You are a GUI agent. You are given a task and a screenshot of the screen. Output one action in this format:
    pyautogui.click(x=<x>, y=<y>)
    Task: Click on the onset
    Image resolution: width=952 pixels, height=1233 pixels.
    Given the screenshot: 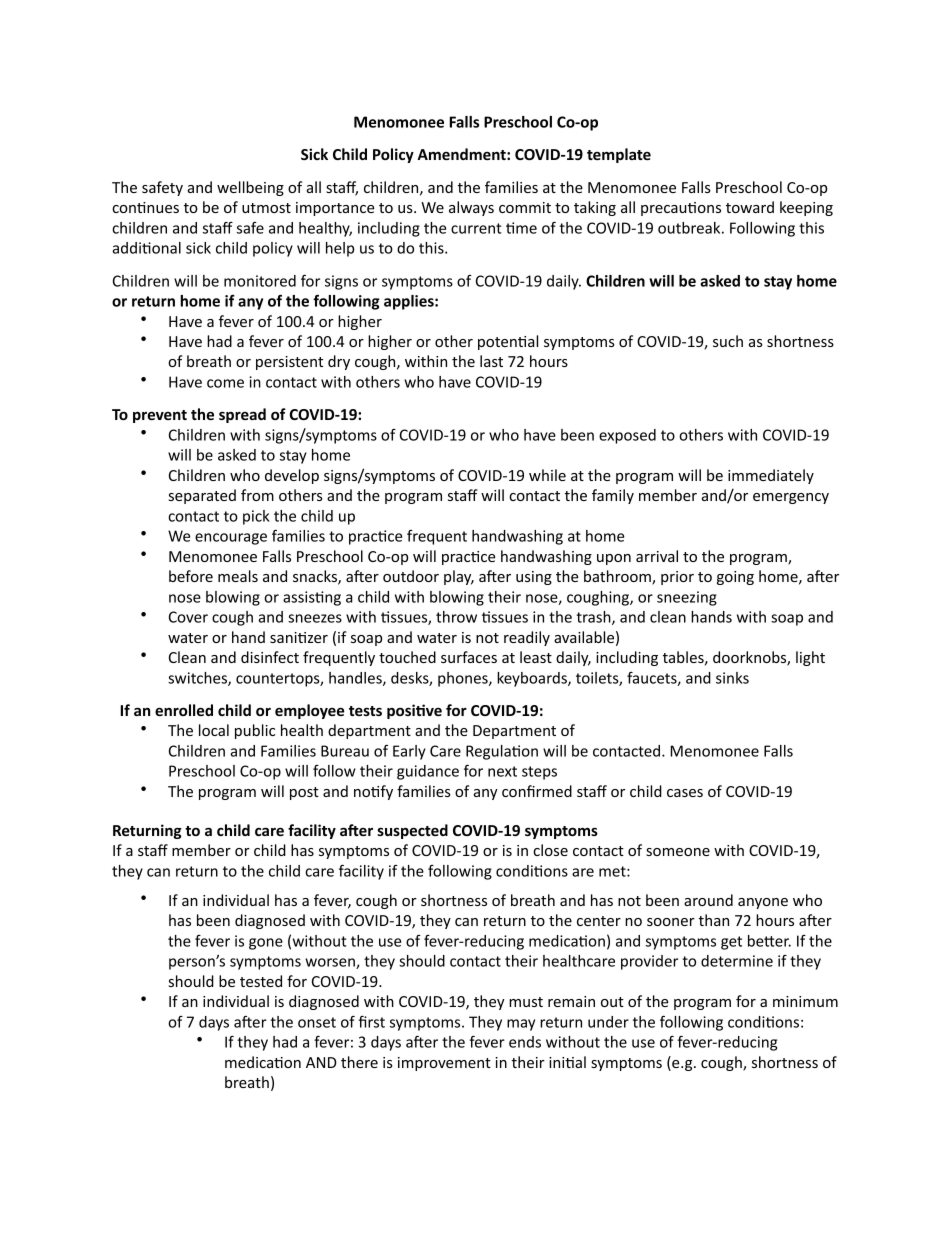 What is the action you would take?
    pyautogui.click(x=317, y=1022)
